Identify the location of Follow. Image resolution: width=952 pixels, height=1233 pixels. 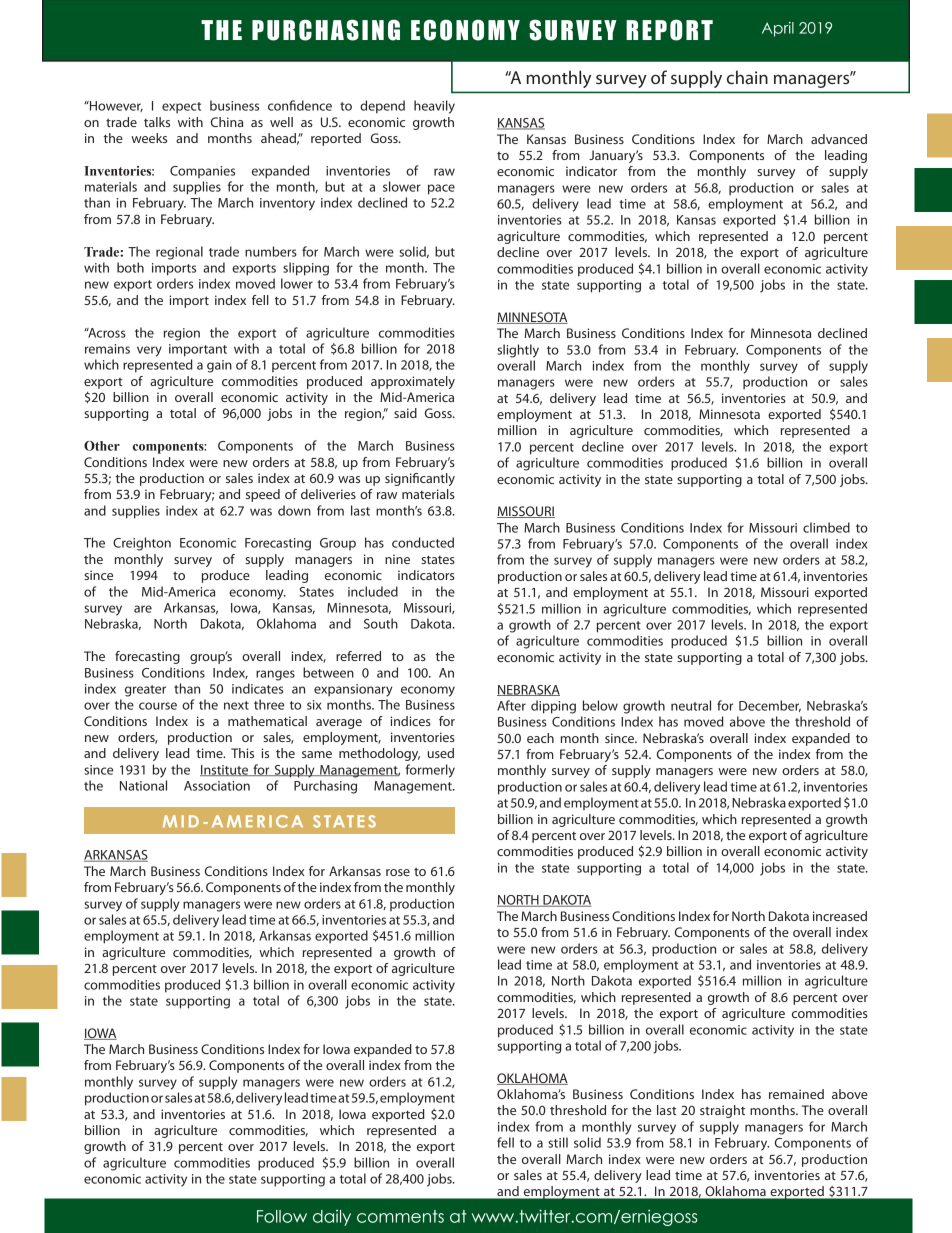
(282, 1216).
